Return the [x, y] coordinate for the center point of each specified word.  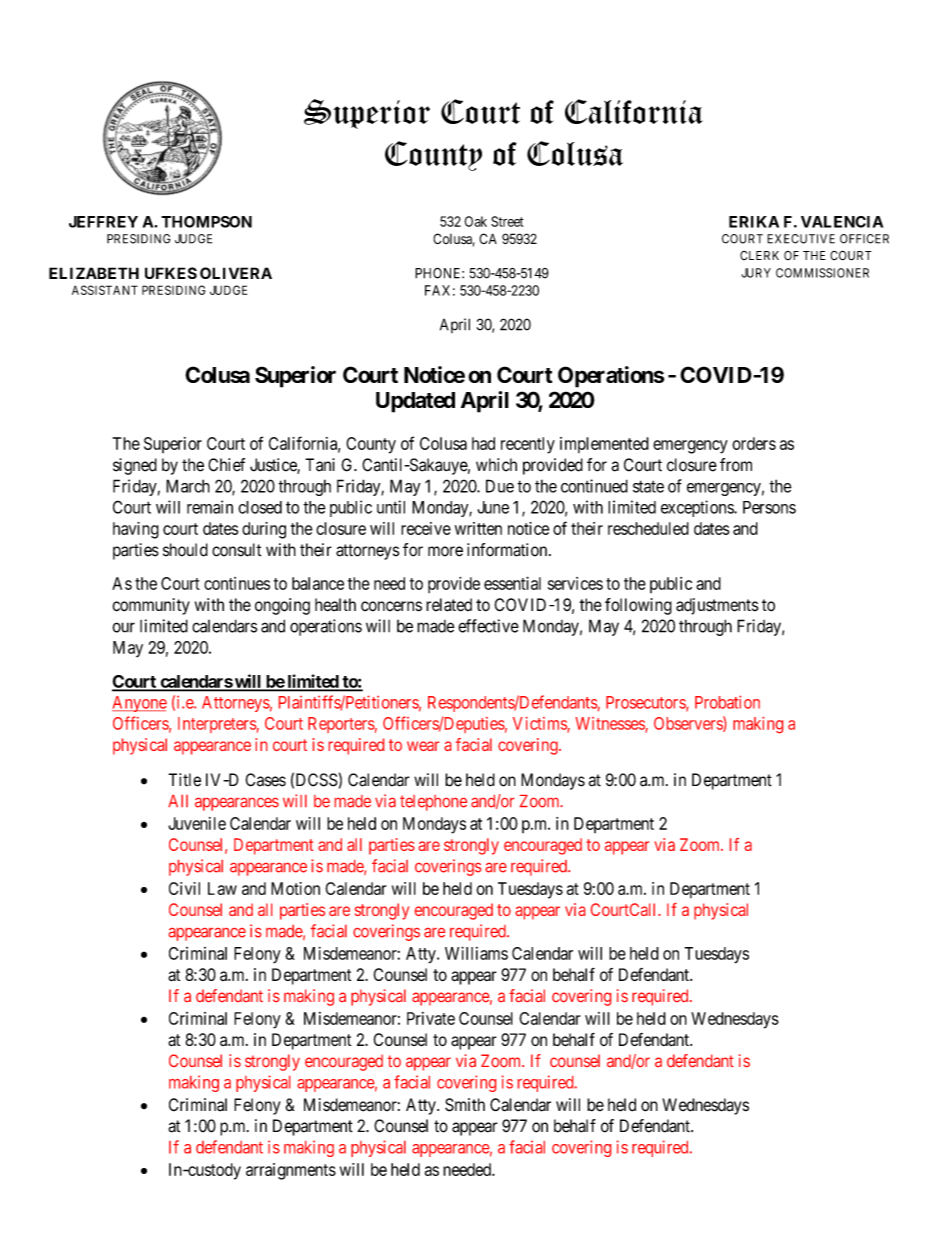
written [478, 528]
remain [210, 507]
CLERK [759, 255]
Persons [769, 507]
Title [184, 780]
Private [431, 1018]
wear [423, 746]
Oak [475, 221]
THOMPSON [206, 222]
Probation [727, 702]
